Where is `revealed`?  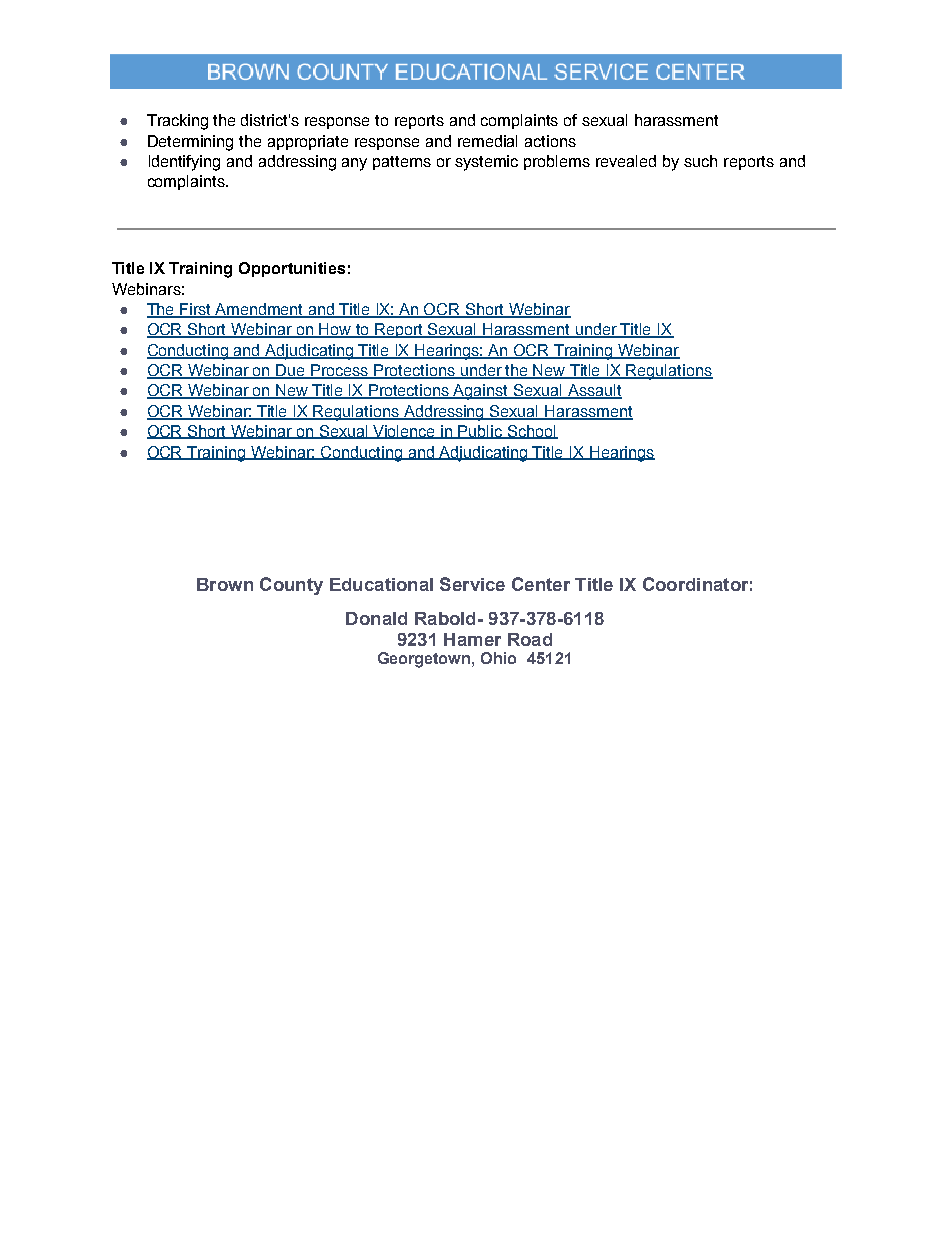
revealed is located at coordinates (626, 161).
